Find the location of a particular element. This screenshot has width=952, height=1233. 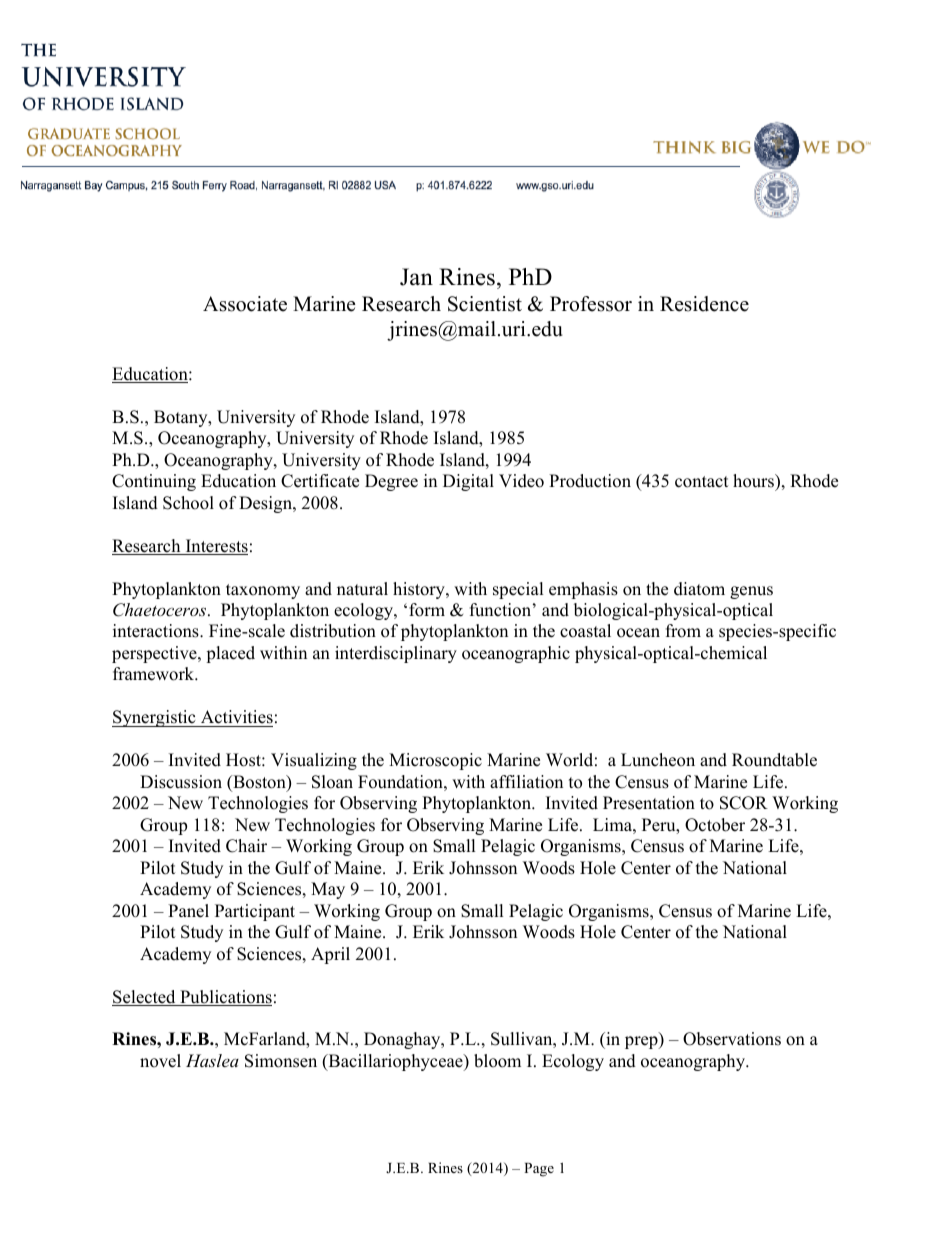

Digital is located at coordinates (468, 482).
